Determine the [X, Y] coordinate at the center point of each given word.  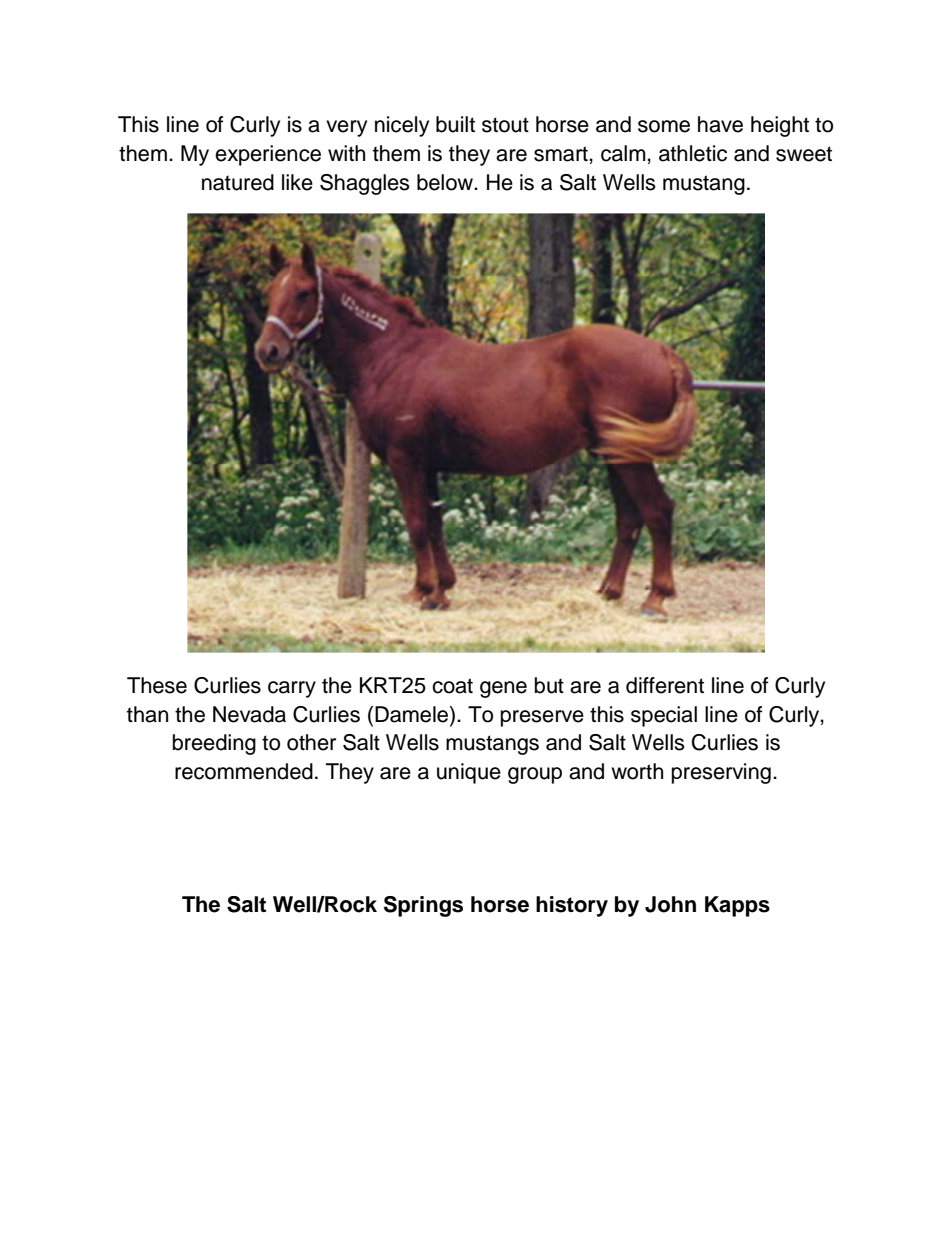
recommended [244, 771]
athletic [693, 153]
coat [452, 686]
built [455, 124]
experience [268, 155]
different [665, 685]
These [157, 685]
